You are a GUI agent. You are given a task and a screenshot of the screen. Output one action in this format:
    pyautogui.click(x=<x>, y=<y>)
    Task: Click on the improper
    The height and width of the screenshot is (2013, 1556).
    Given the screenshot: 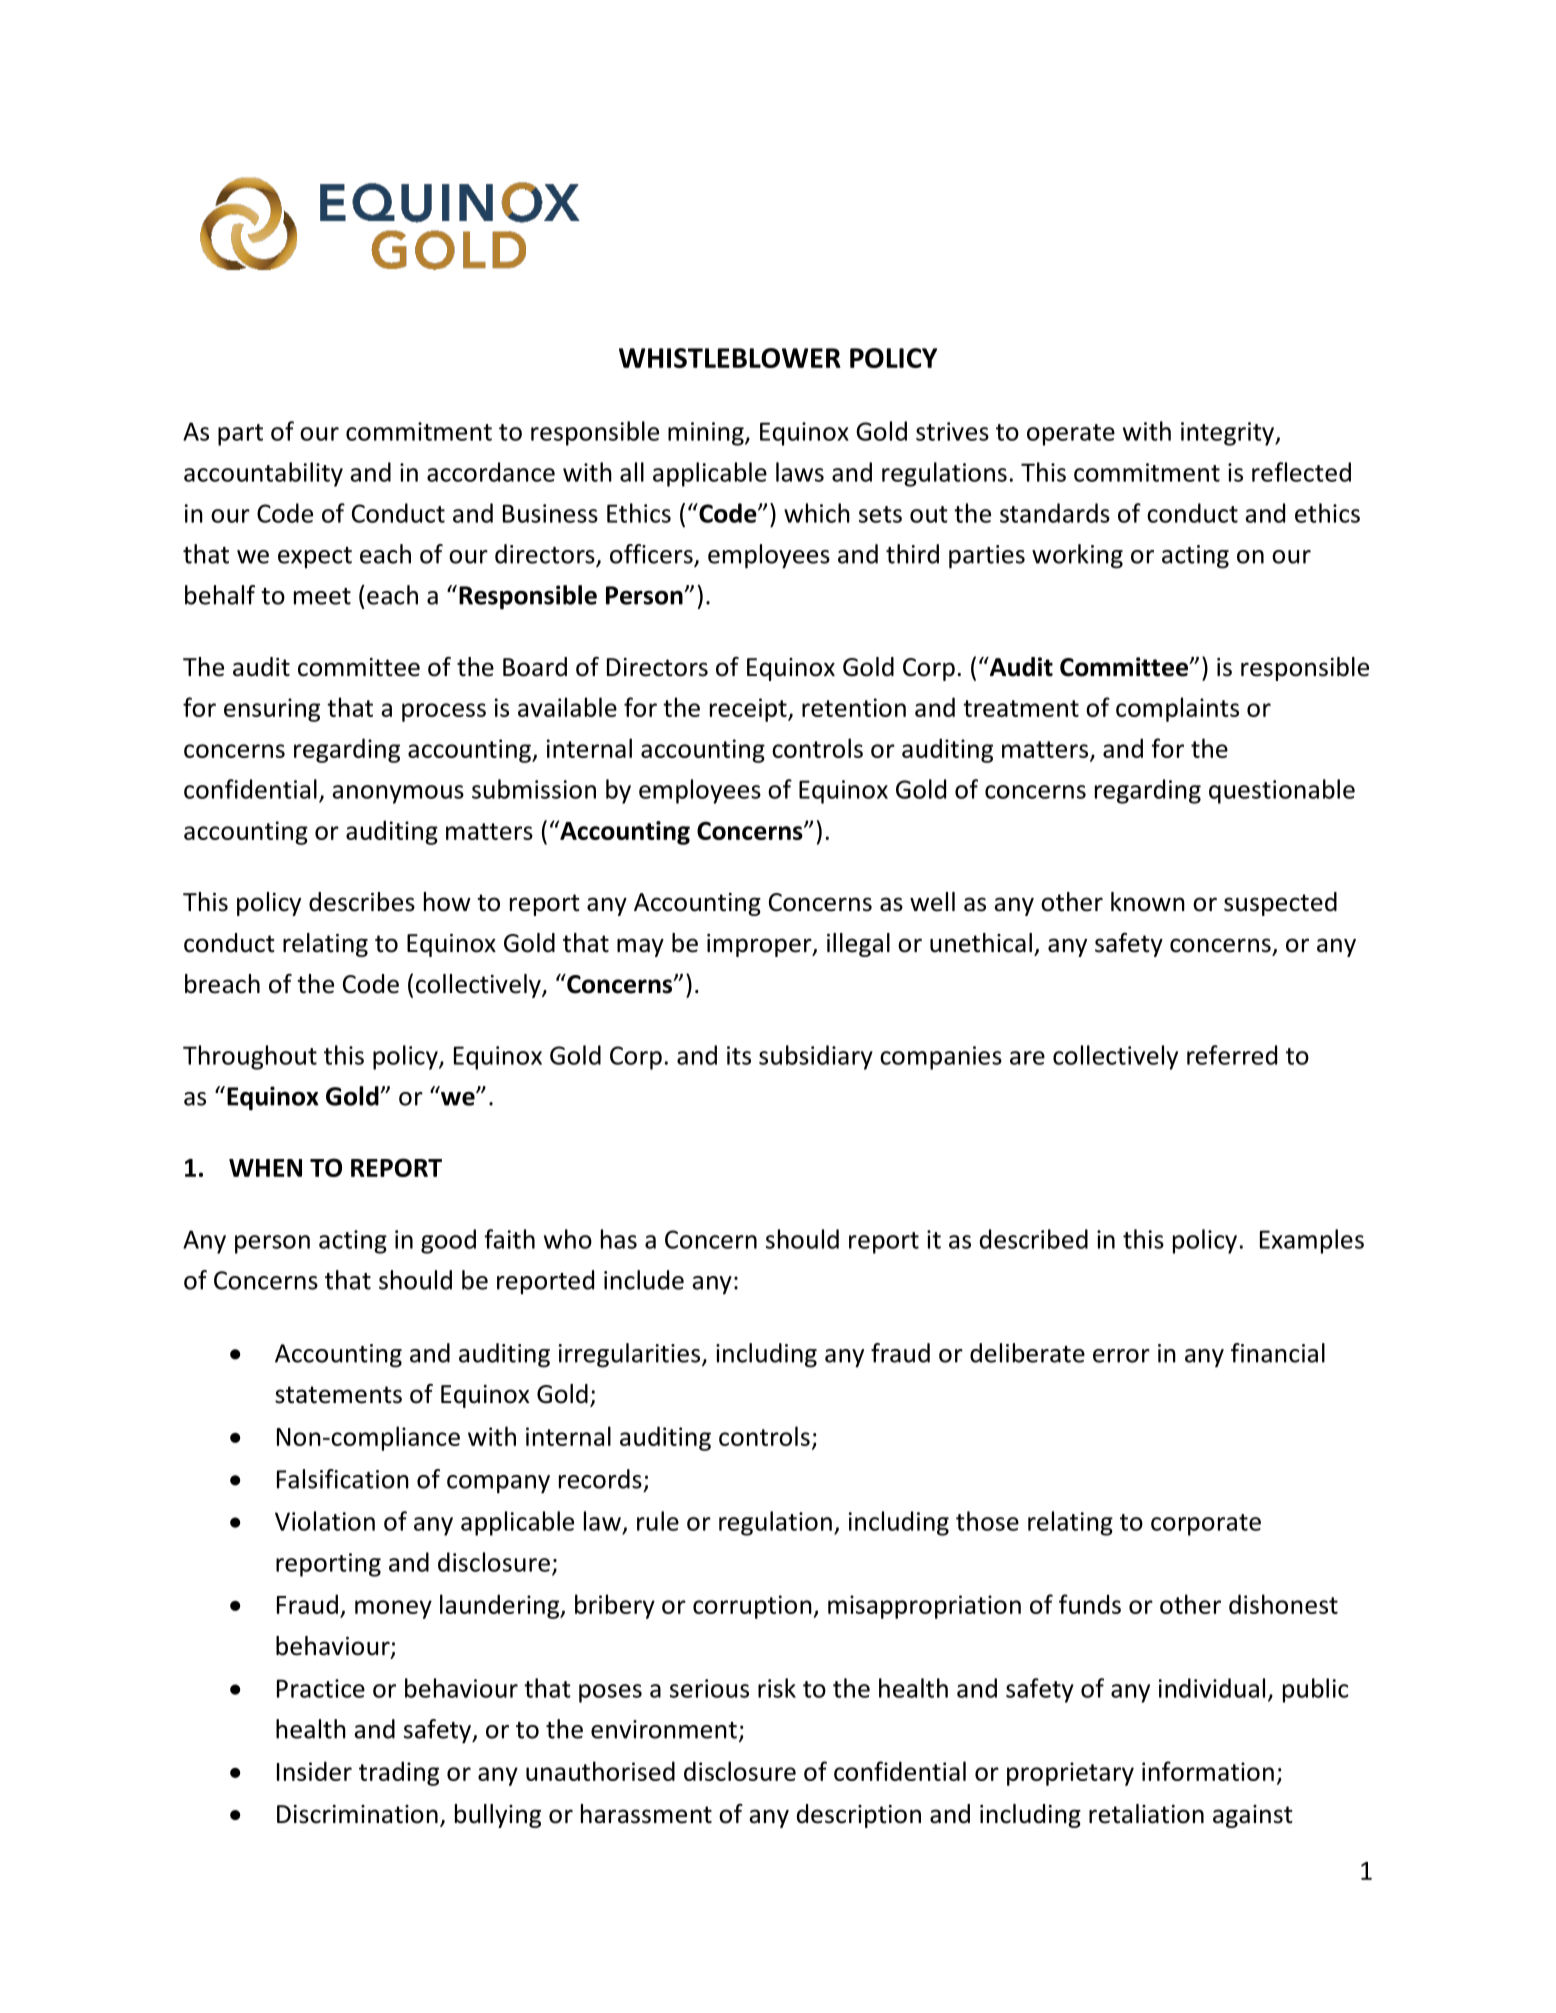 What is the action you would take?
    pyautogui.click(x=760, y=945)
